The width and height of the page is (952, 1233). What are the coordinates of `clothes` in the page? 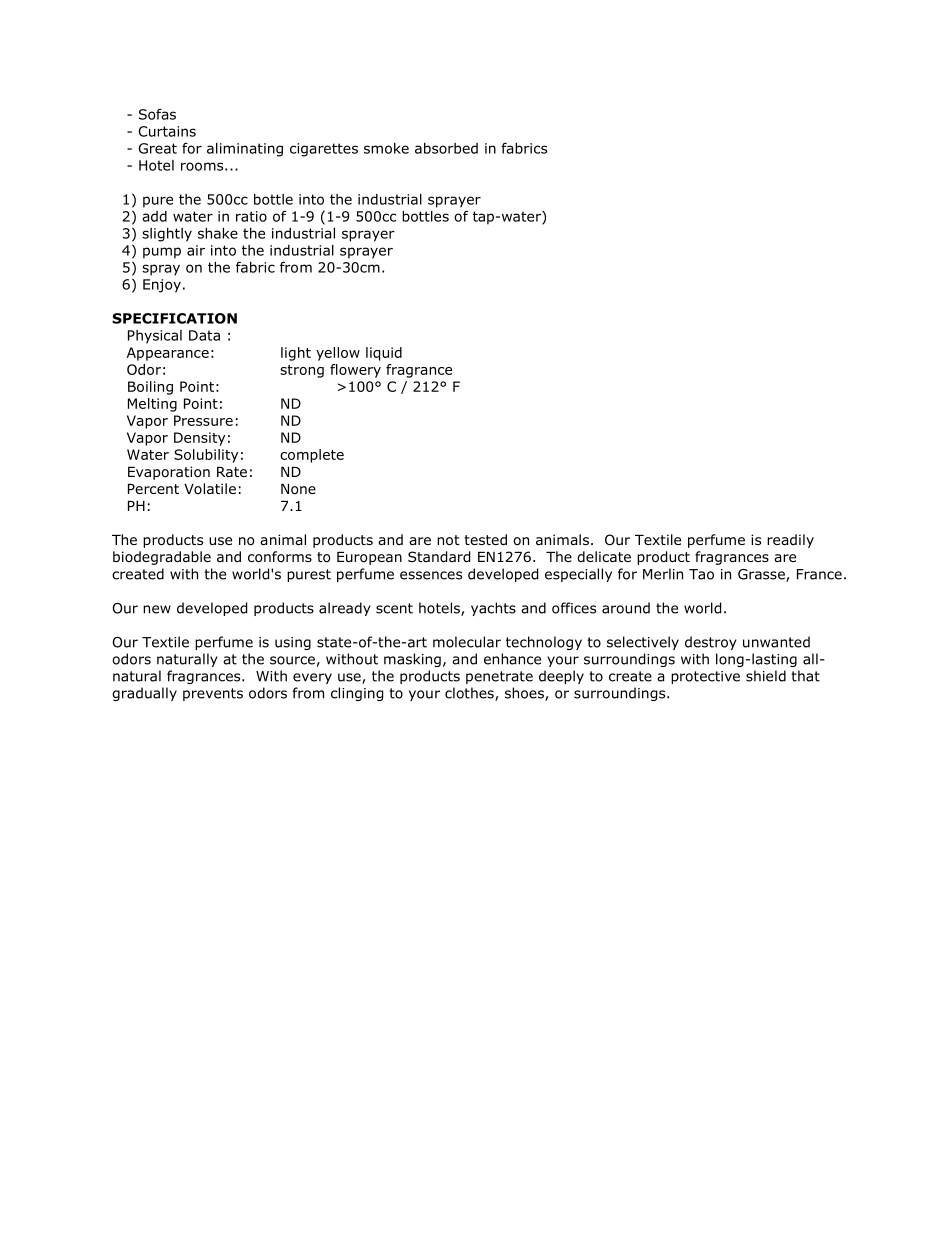 It's located at (470, 694).
